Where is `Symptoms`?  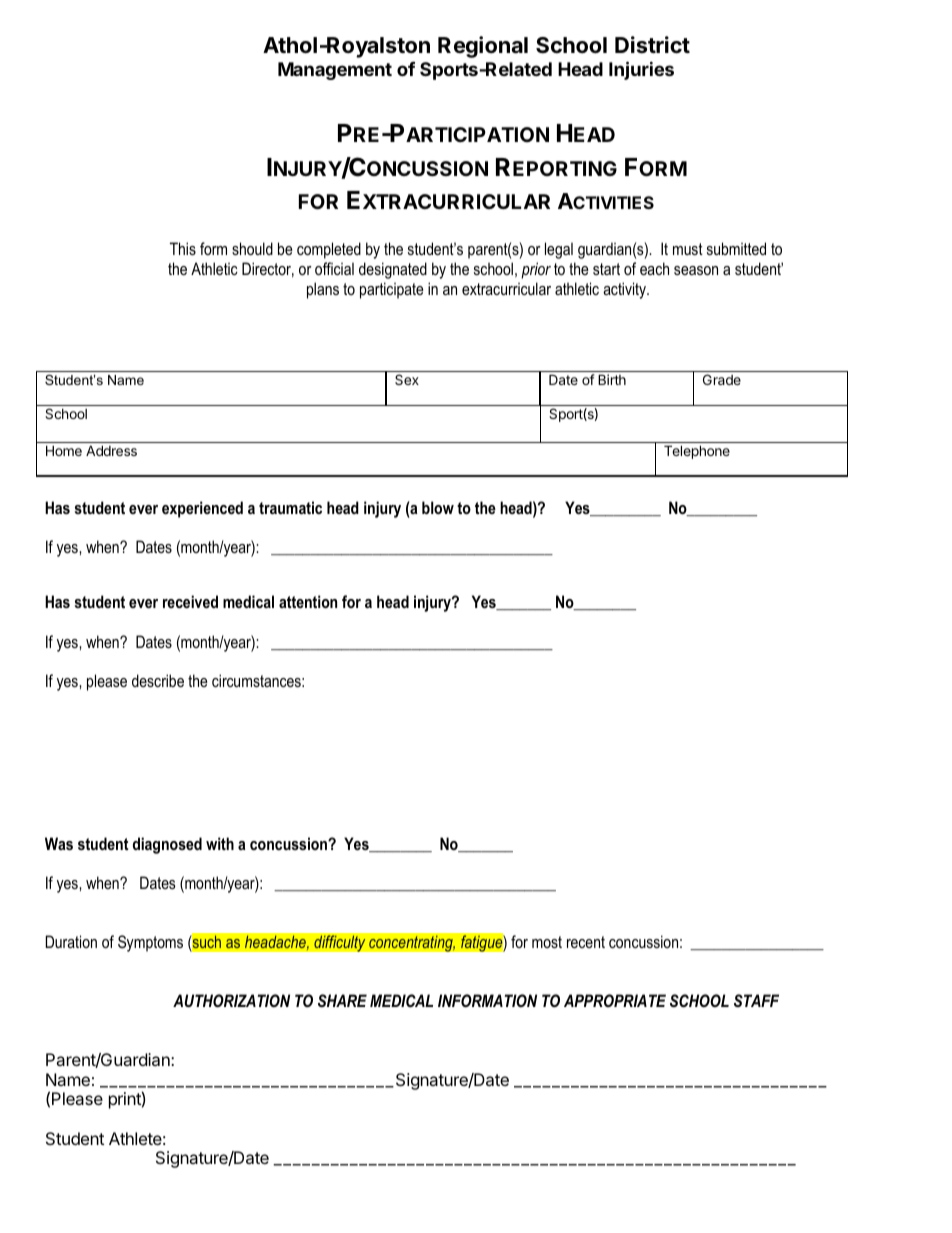 Symptoms is located at coordinates (150, 943).
